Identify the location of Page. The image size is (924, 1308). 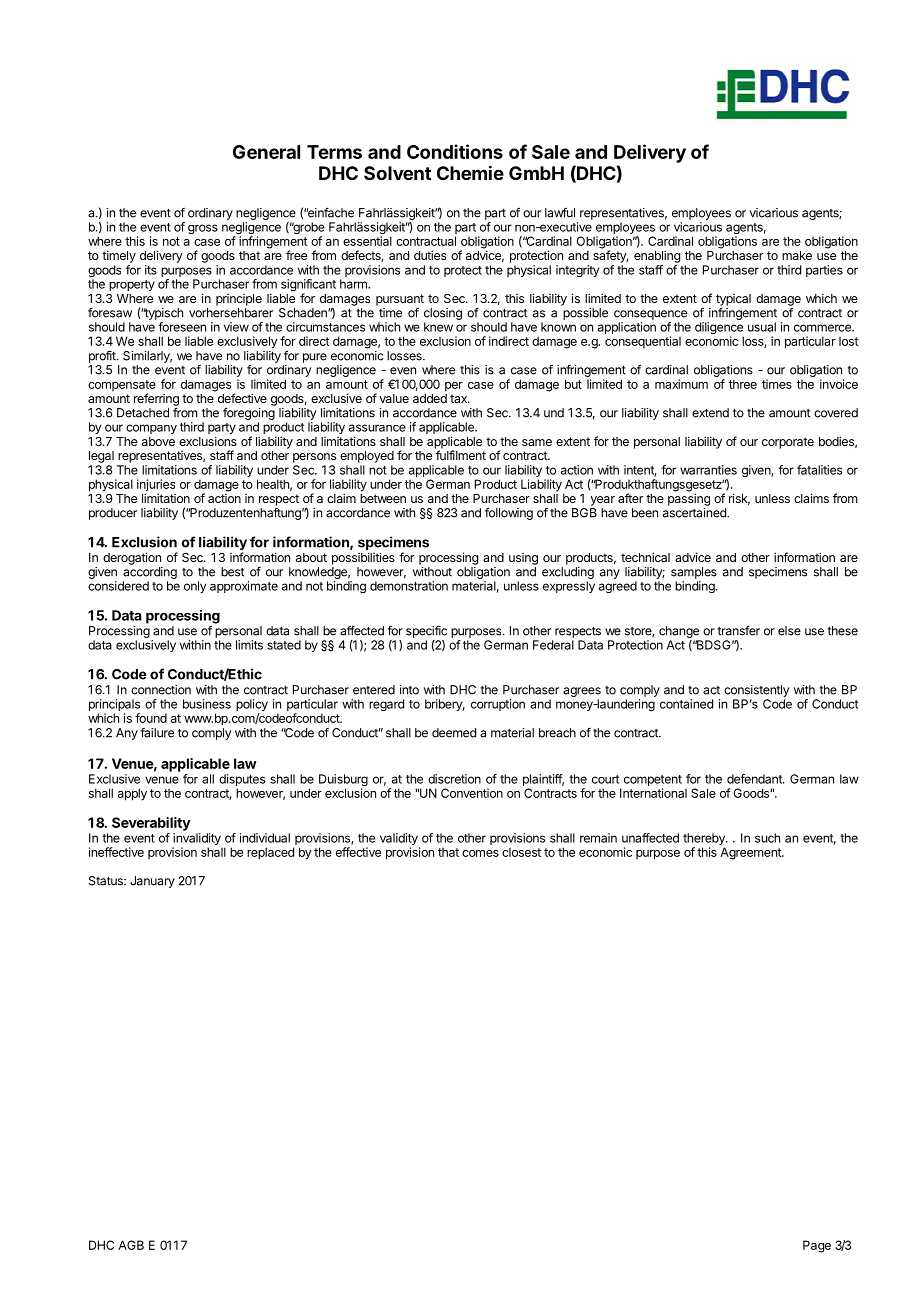
(817, 1246).
